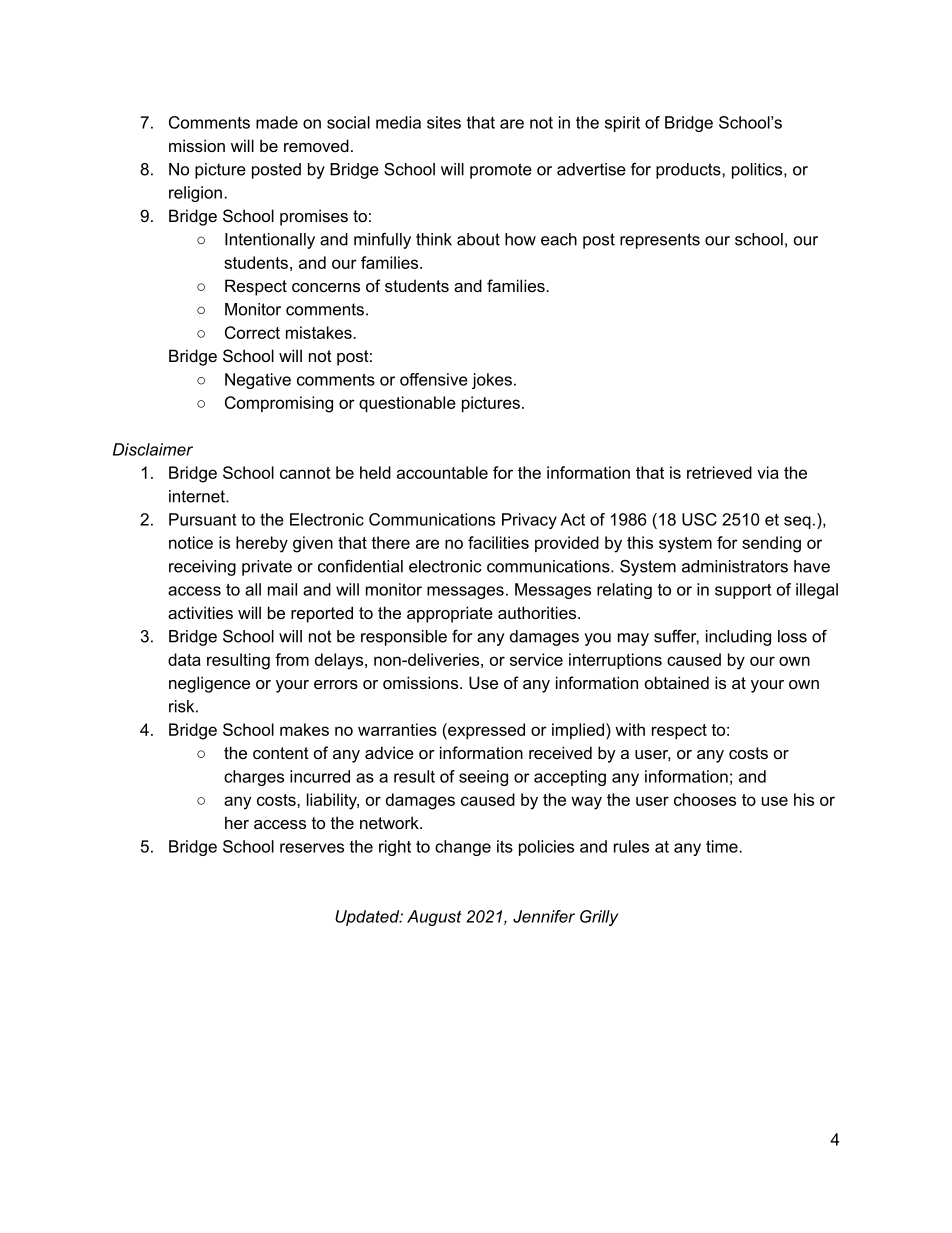  Describe the element at coordinates (660, 241) in the screenshot. I see `represents` at that location.
